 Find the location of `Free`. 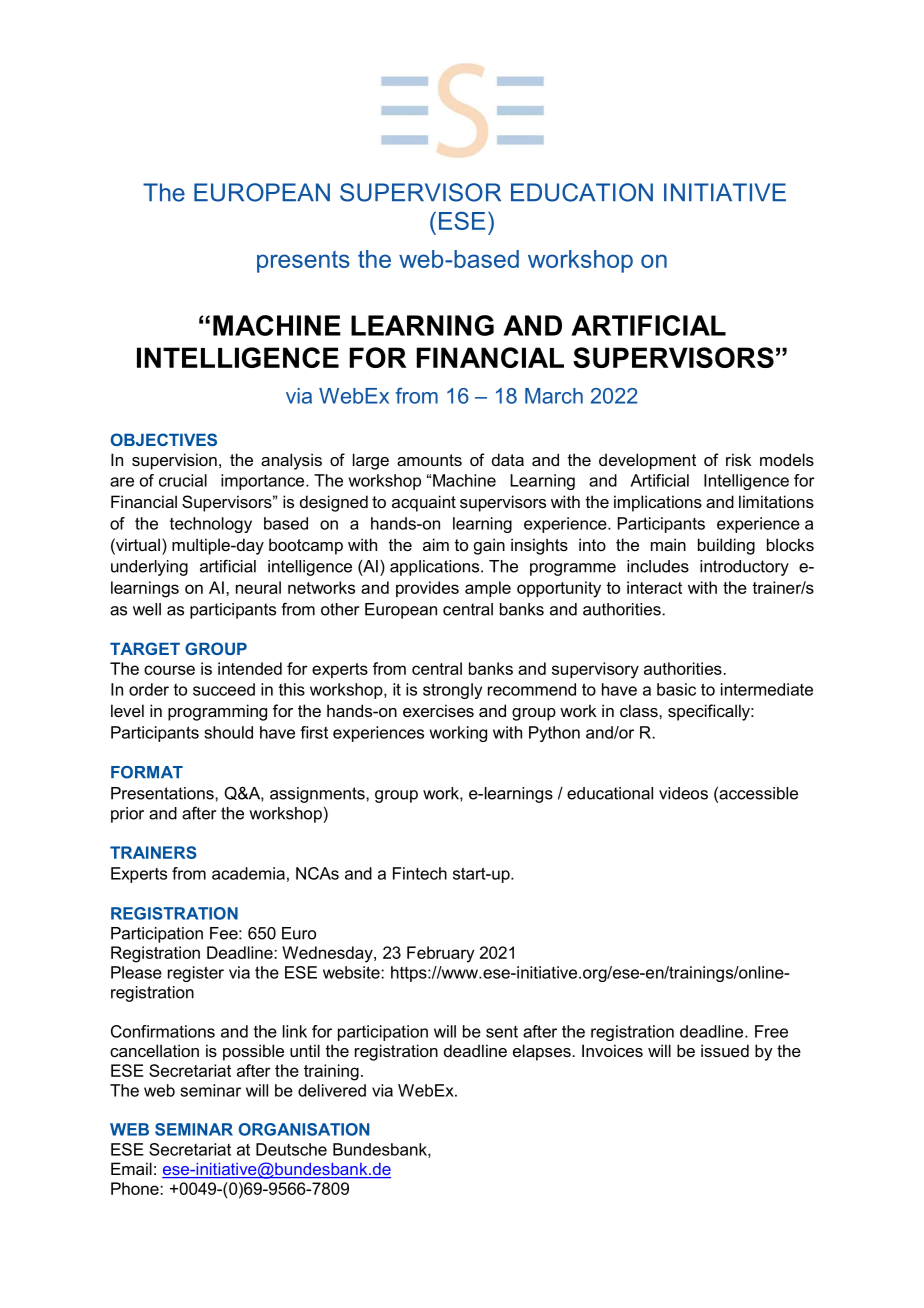

Free is located at coordinates (771, 1031).
